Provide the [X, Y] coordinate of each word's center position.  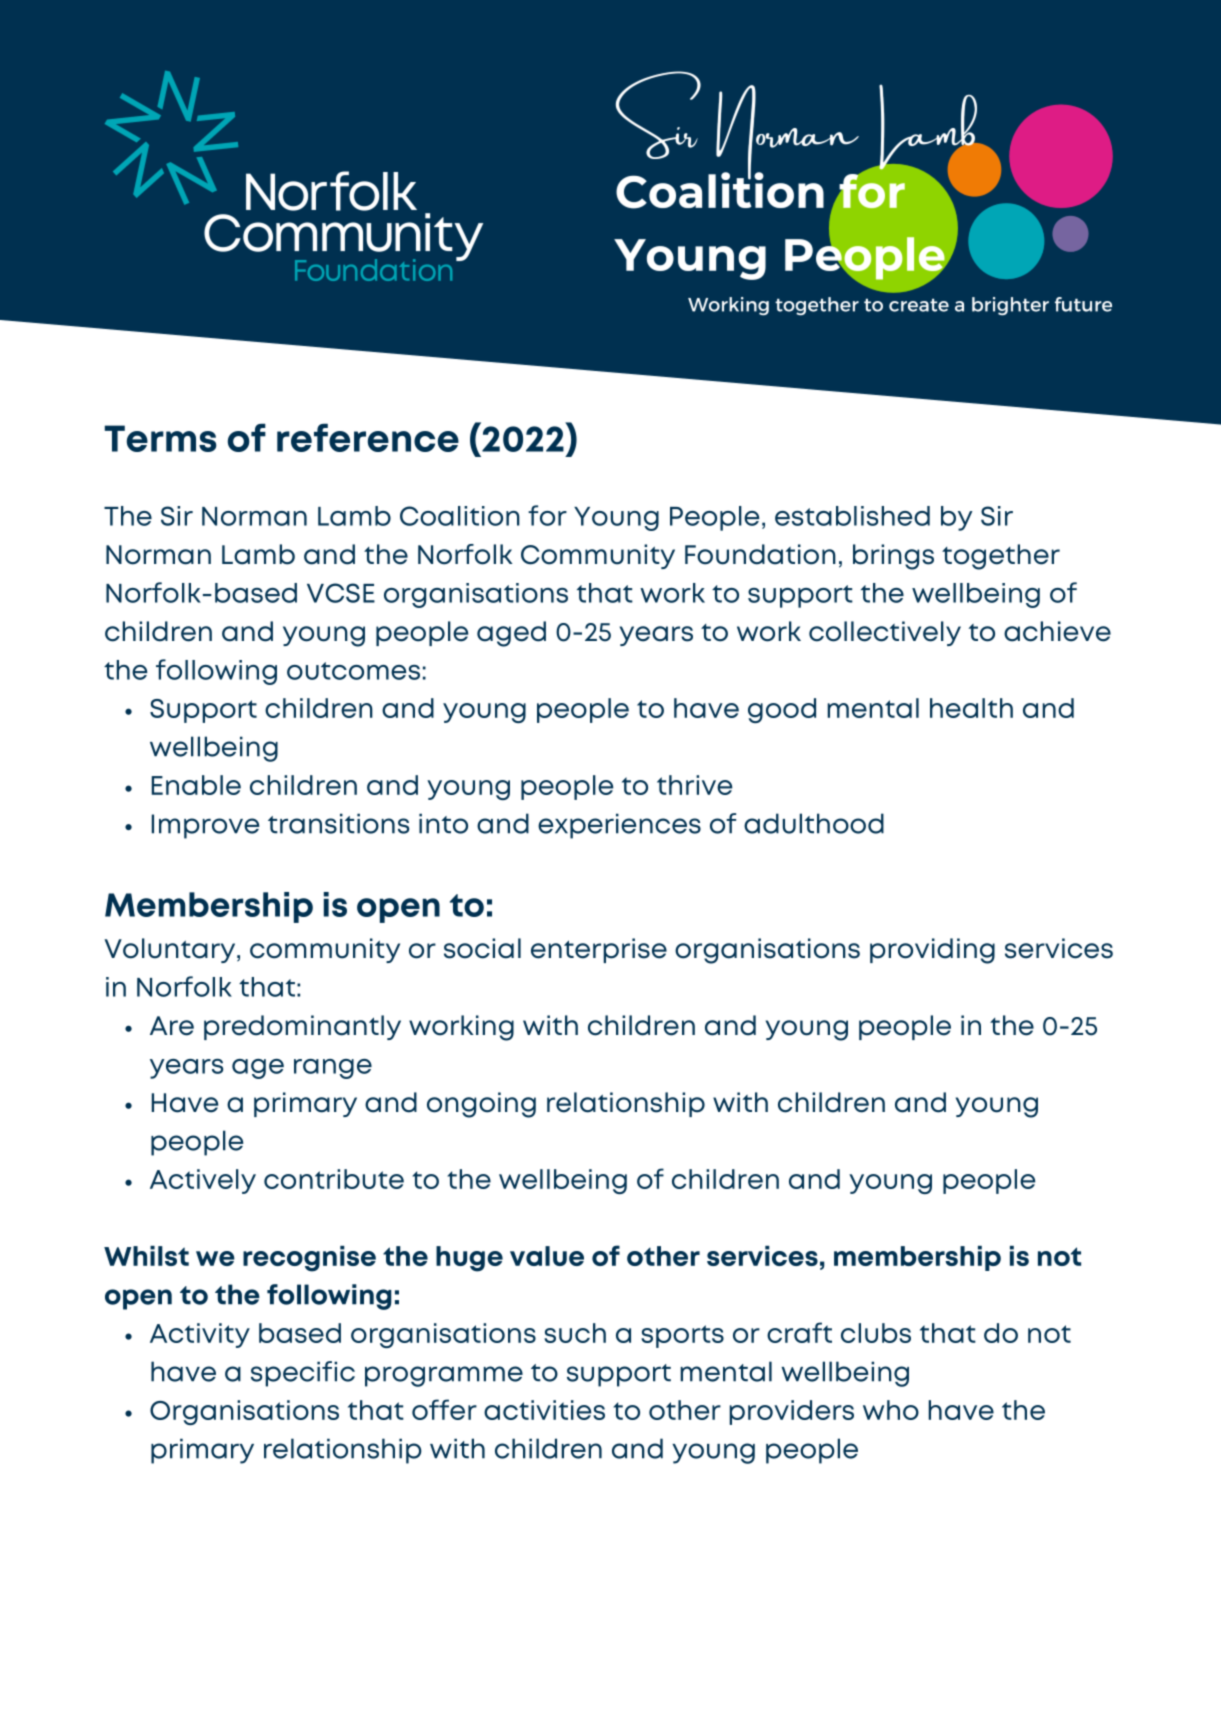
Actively [203, 1181]
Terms [161, 438]
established [852, 516]
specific [303, 1374]
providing [932, 951]
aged [511, 634]
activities [544, 1410]
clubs [876, 1333]
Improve [205, 826]
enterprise [599, 950]
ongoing [481, 1105]
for [547, 515]
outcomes [353, 671]
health [971, 708]
